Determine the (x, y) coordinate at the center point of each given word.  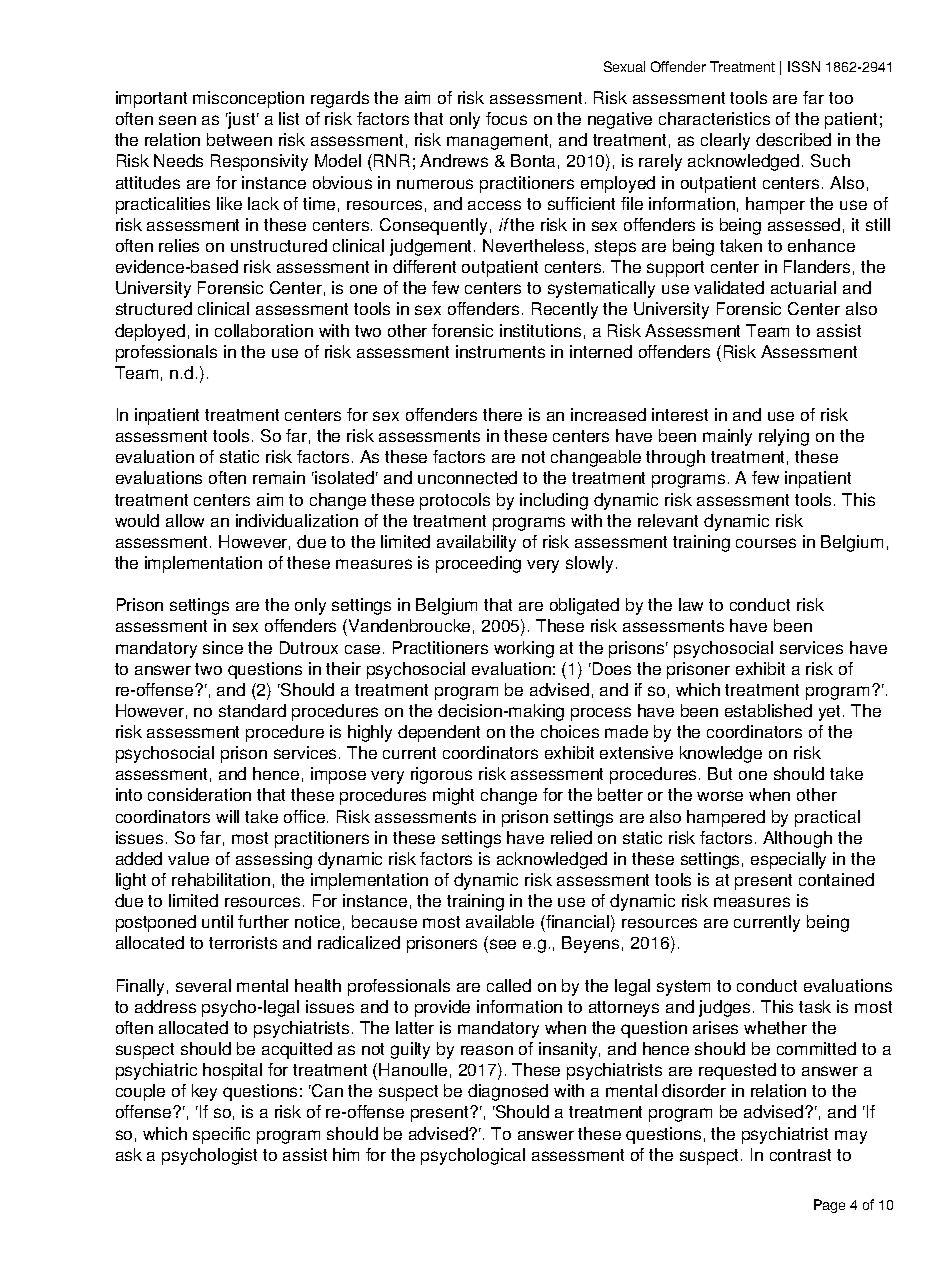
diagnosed (508, 1092)
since (223, 647)
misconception (248, 99)
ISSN (804, 66)
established (768, 710)
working (524, 649)
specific (221, 1135)
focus (506, 118)
